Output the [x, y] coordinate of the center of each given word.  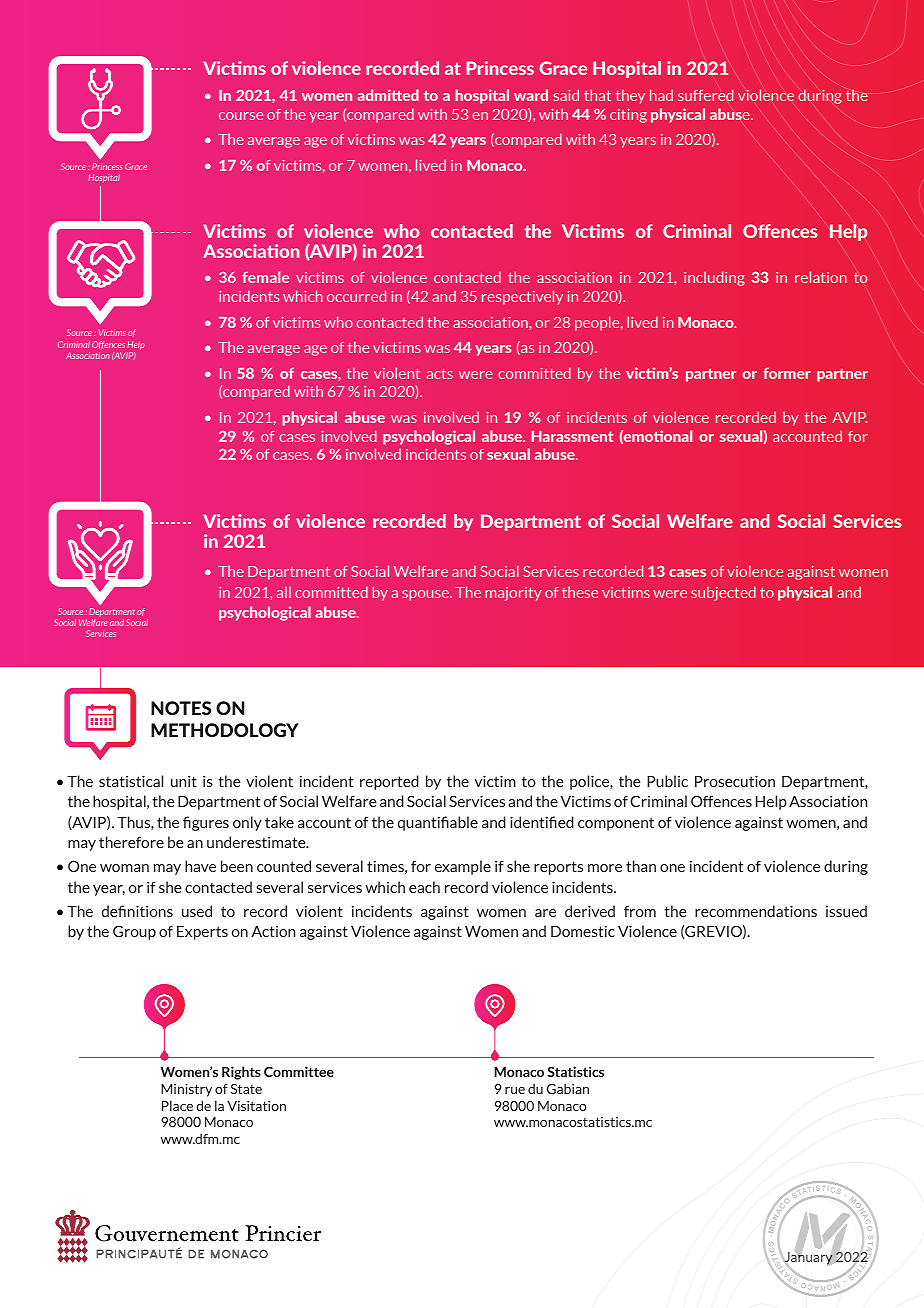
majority [513, 594]
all [284, 592]
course [241, 116]
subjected [723, 593]
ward [531, 95]
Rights [241, 1073]
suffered [705, 95]
